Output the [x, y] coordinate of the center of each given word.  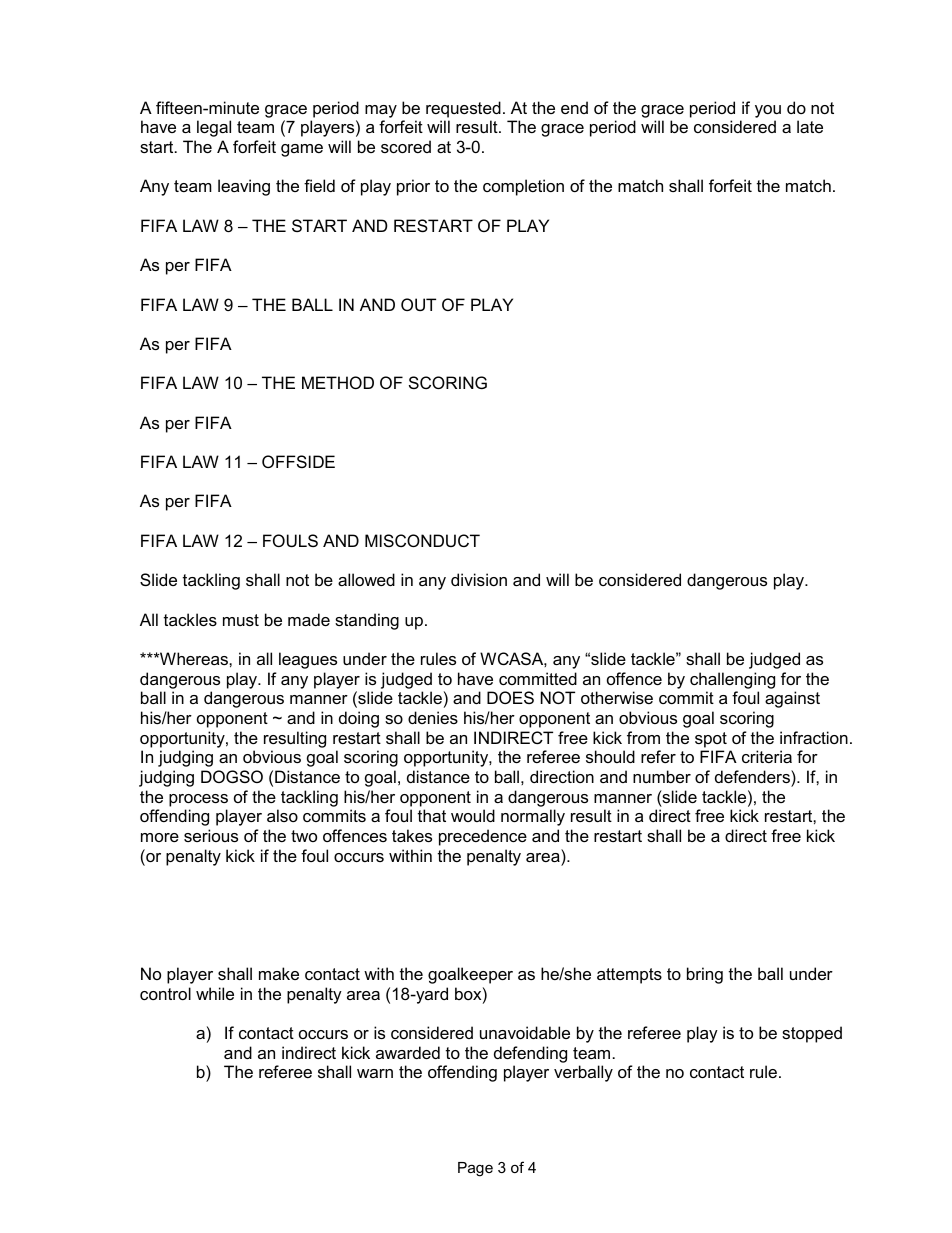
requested [463, 109]
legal [214, 128]
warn [375, 1073]
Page [475, 1169]
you [768, 111]
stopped [812, 1034]
